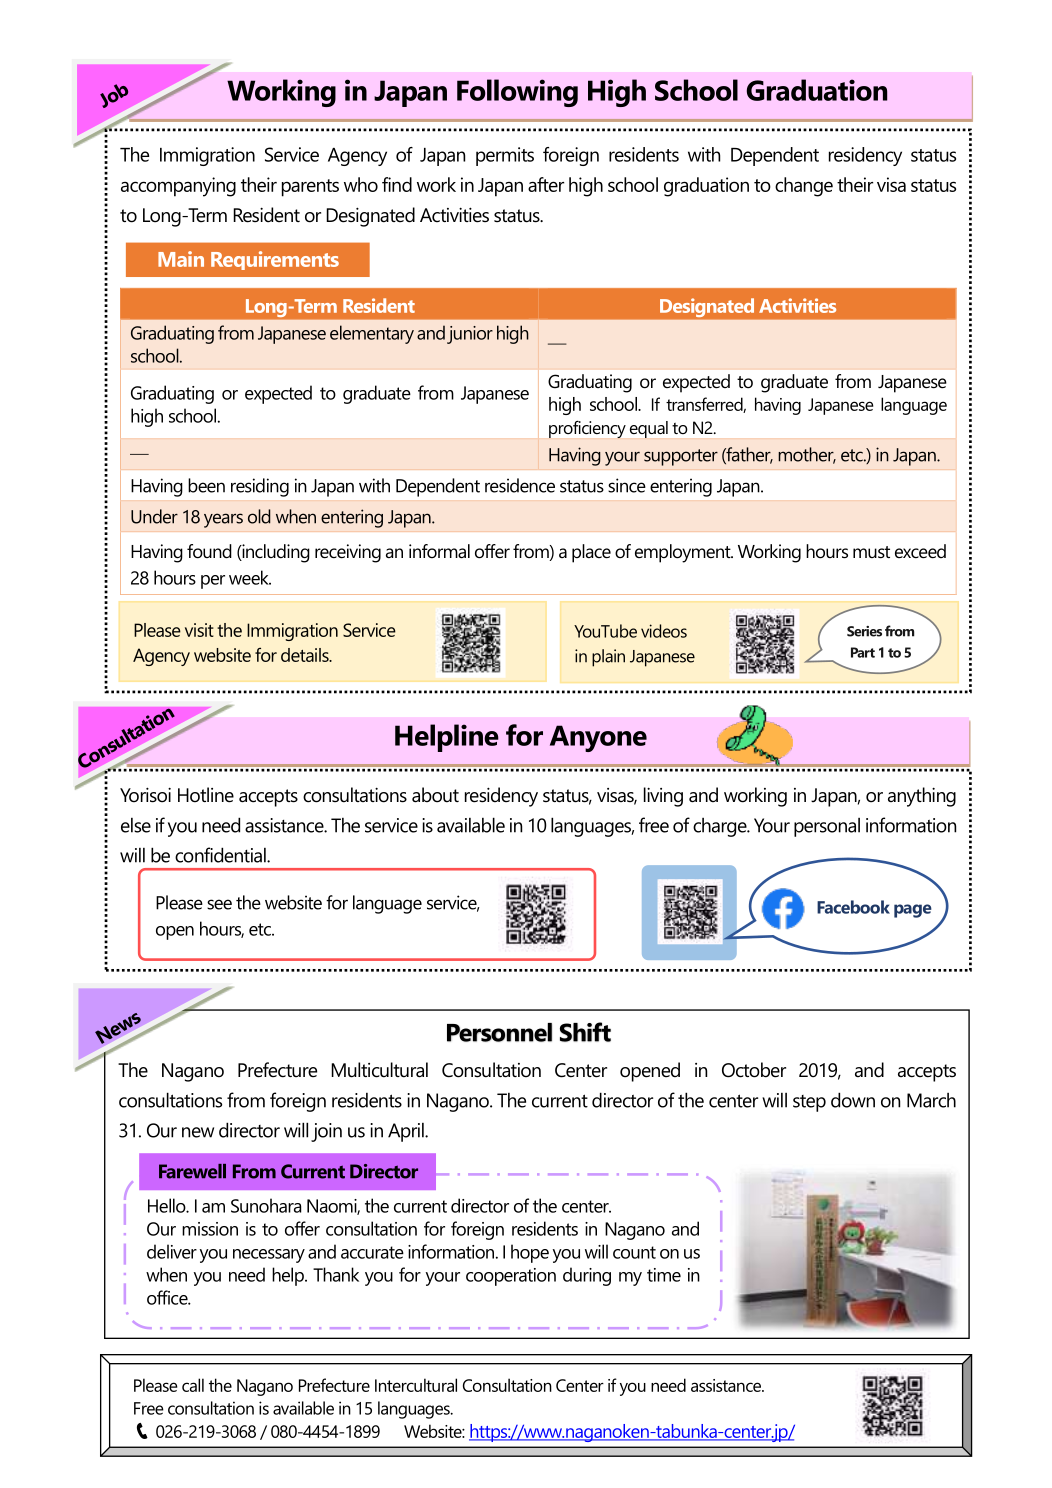 The image size is (1052, 1488). What do you see at coordinates (804, 187) in the screenshot?
I see `change` at bounding box center [804, 187].
